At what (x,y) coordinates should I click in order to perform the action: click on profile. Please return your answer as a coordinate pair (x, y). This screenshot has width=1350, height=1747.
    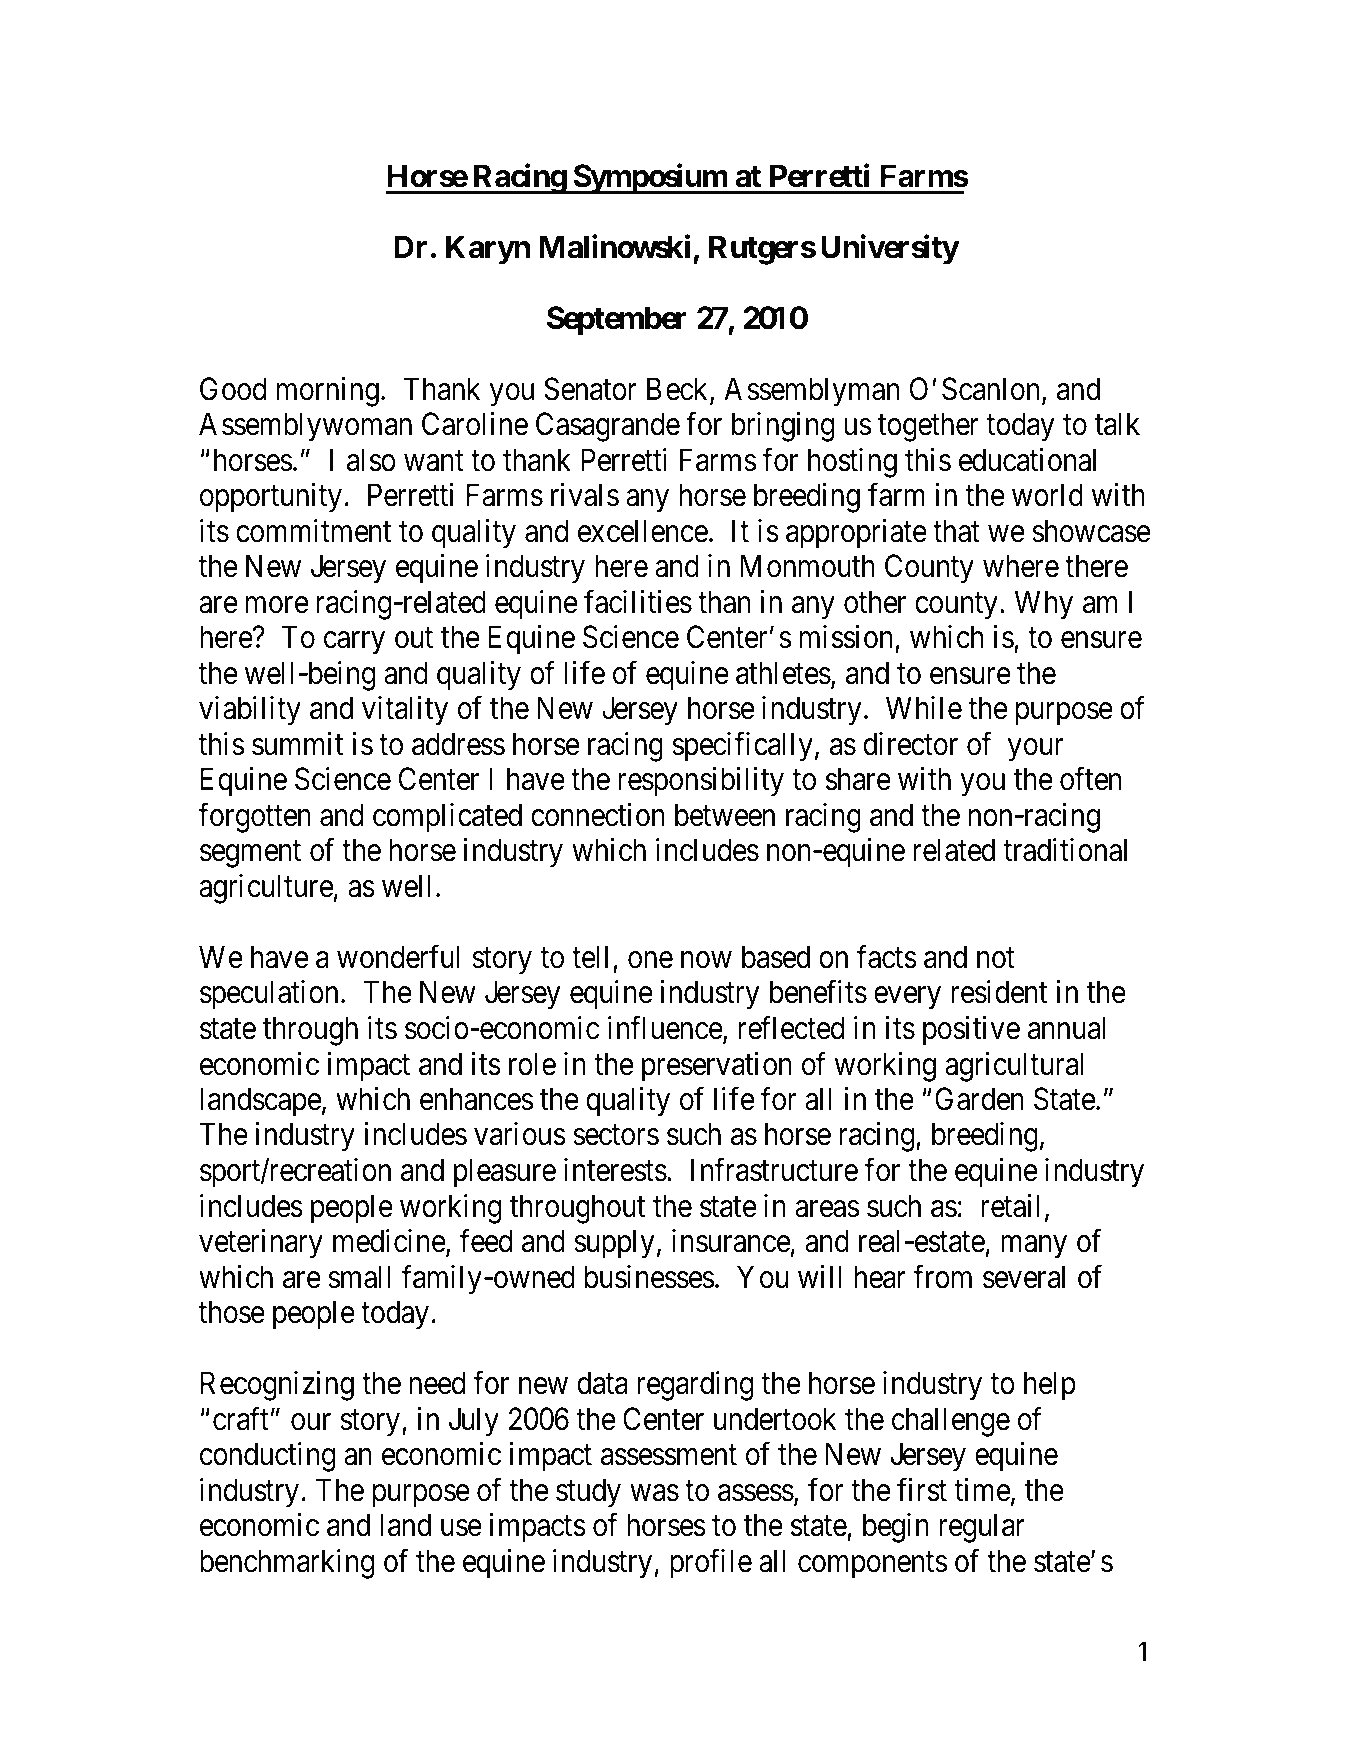
    Looking at the image, I should click on (711, 1564).
